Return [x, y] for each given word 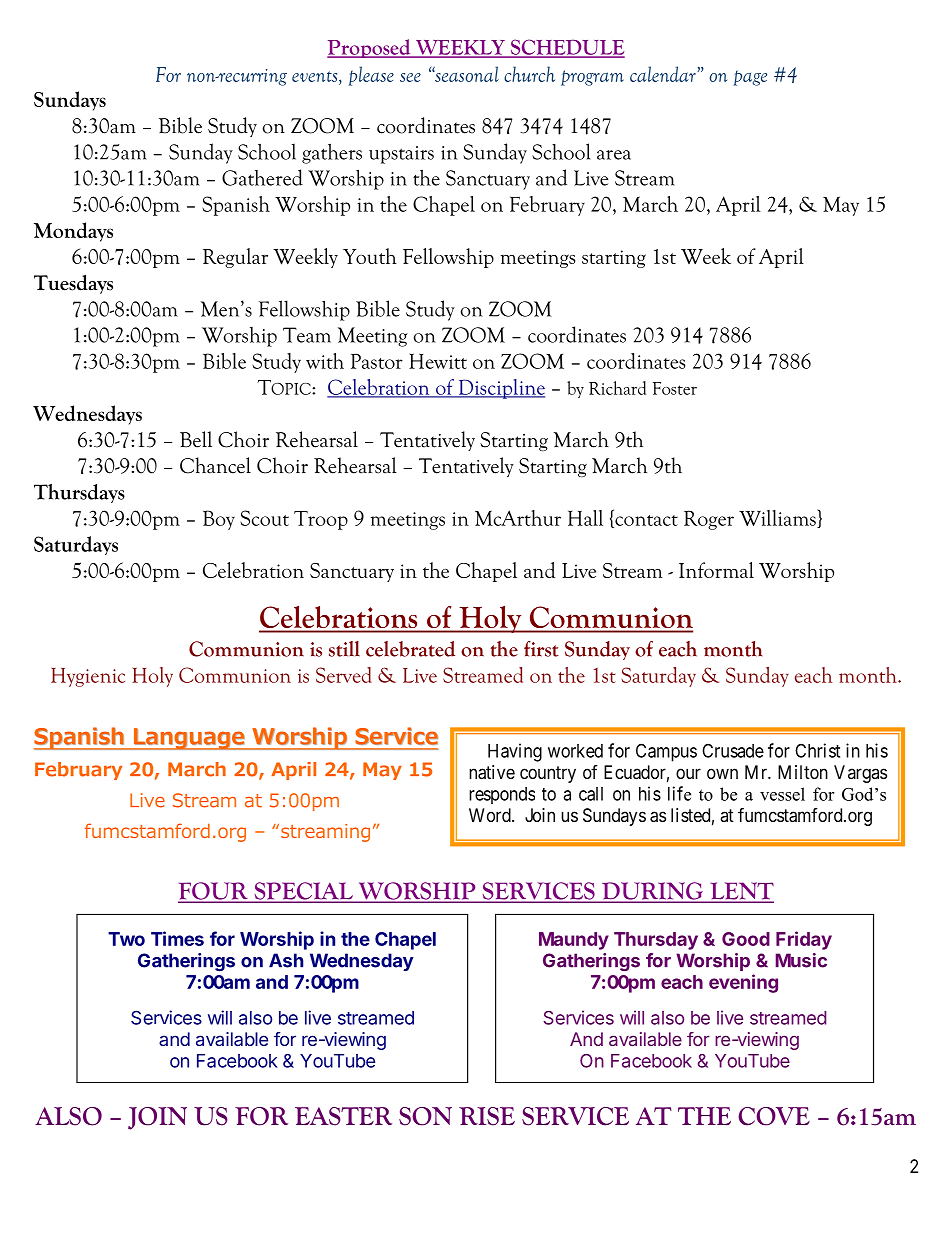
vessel [782, 794]
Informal [716, 570]
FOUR [214, 892]
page [750, 78]
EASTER [343, 1116]
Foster [675, 388]
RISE [487, 1116]
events [316, 76]
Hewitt [438, 361]
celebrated [410, 649]
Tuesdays [73, 284]
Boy [219, 520]
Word [491, 815]
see [410, 77]
